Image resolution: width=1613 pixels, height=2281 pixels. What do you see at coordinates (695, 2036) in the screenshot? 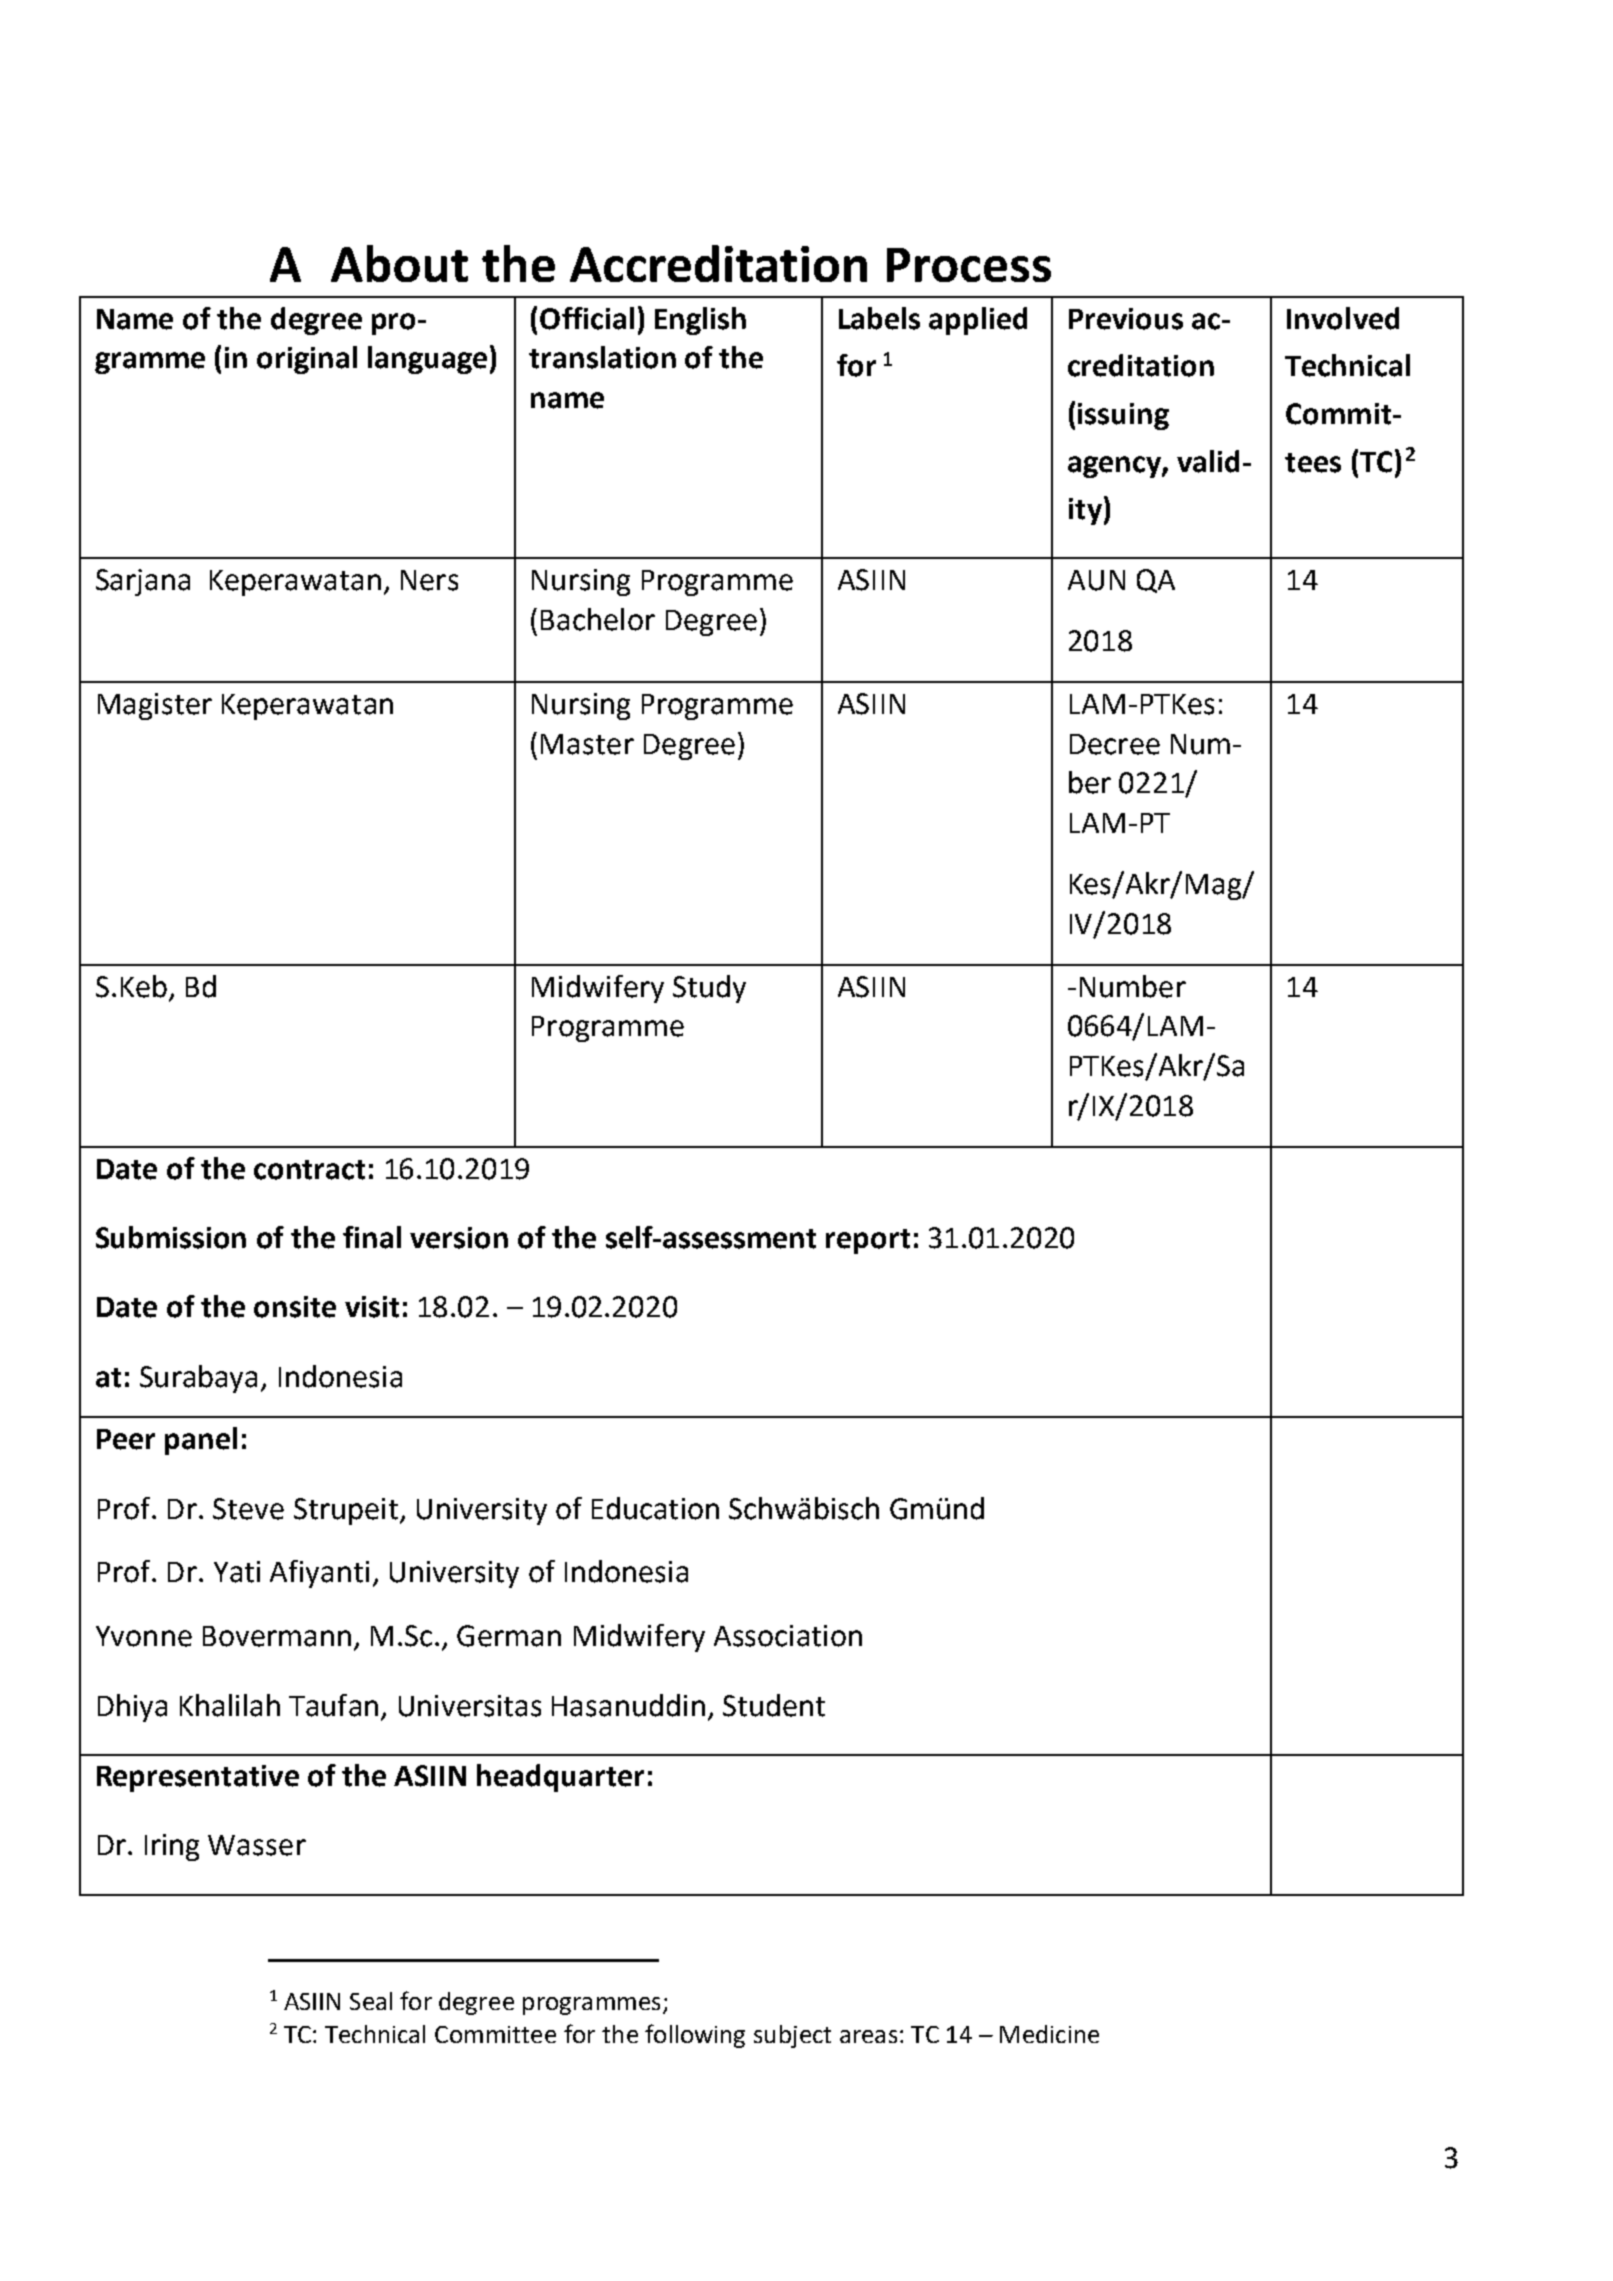
I see `following` at bounding box center [695, 2036].
